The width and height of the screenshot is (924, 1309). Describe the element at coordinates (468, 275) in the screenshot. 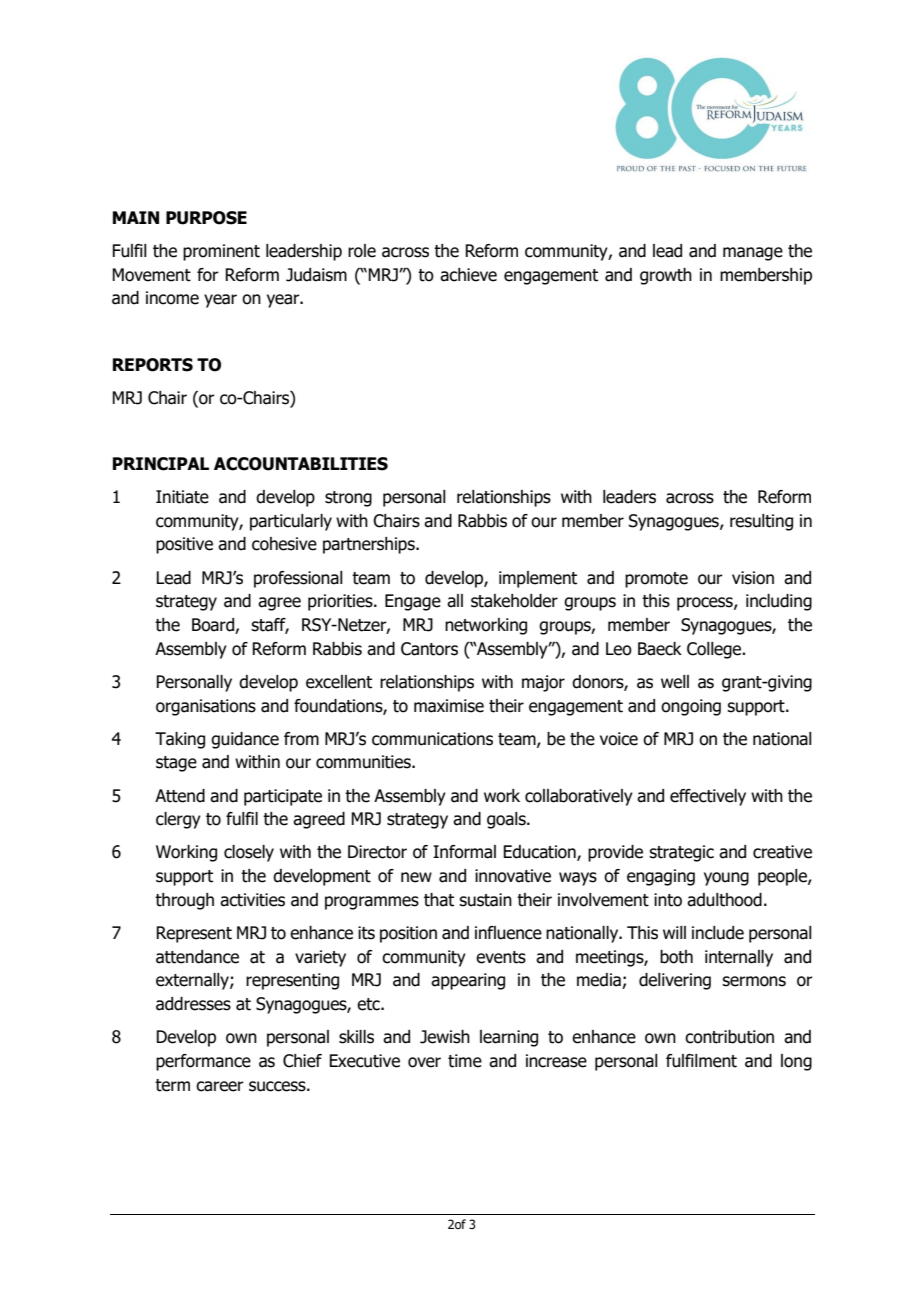

I see `achieve` at that location.
